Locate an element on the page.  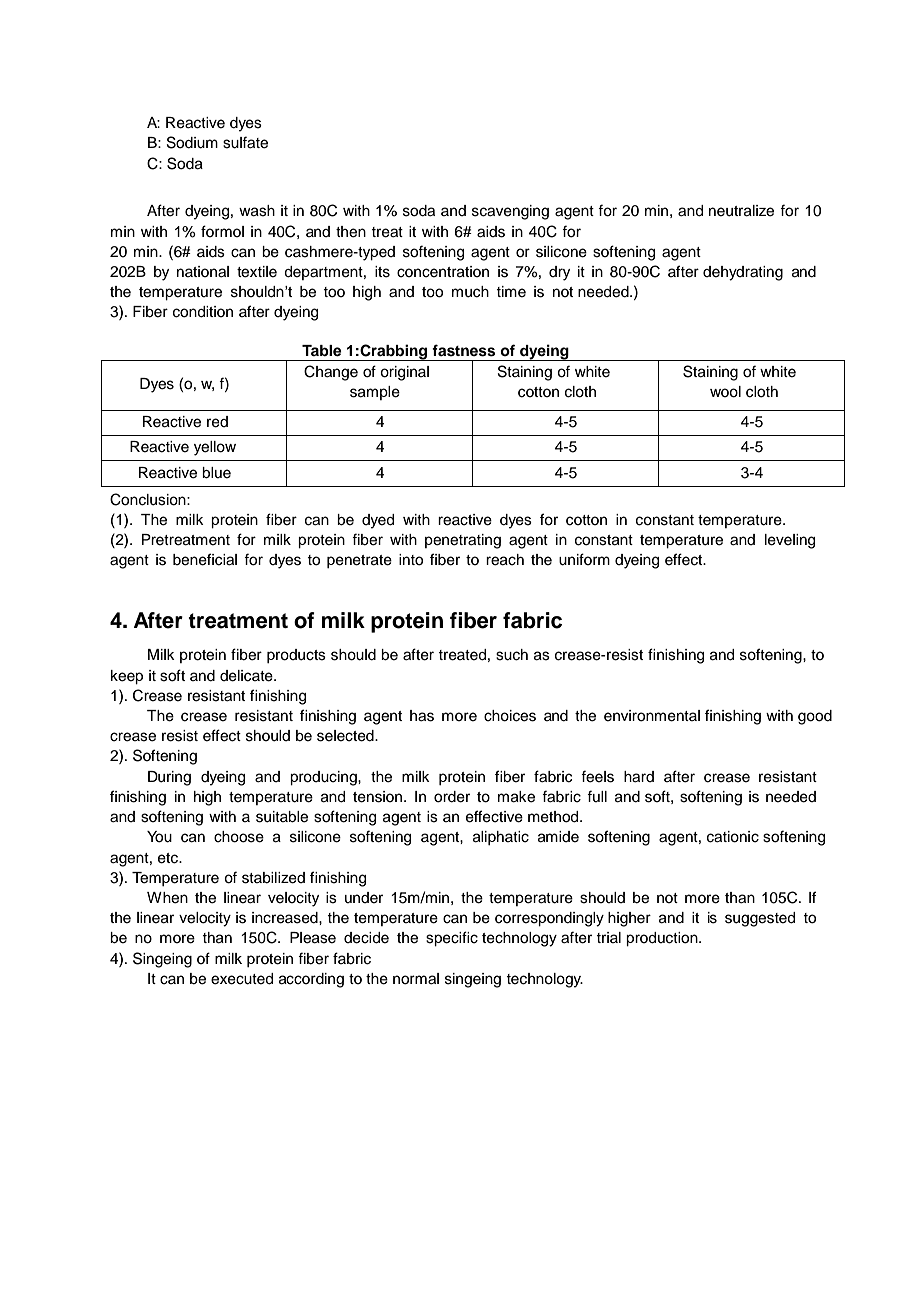
Sodium is located at coordinates (192, 142).
